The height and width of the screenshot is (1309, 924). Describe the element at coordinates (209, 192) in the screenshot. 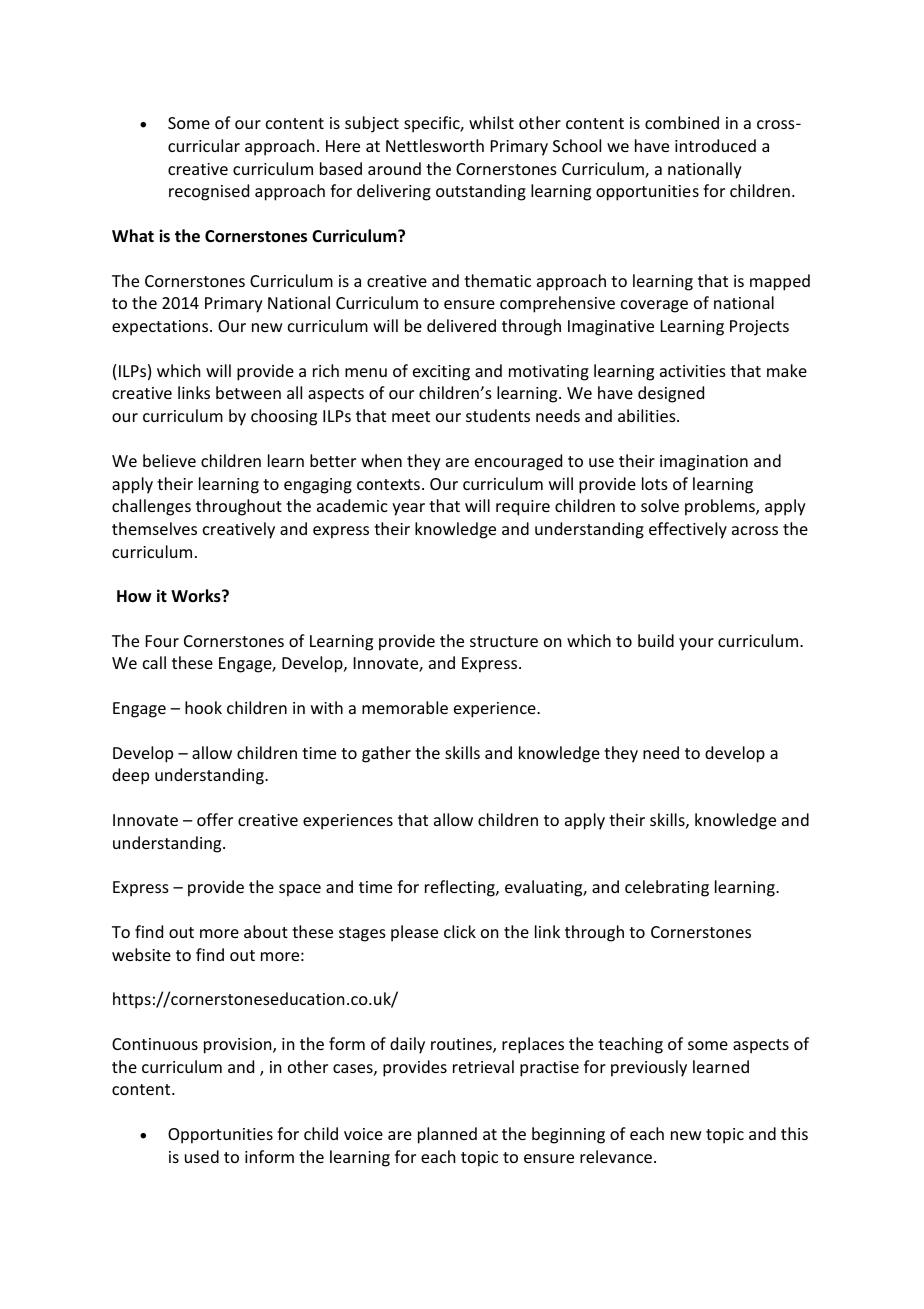

I see `recognised` at that location.
